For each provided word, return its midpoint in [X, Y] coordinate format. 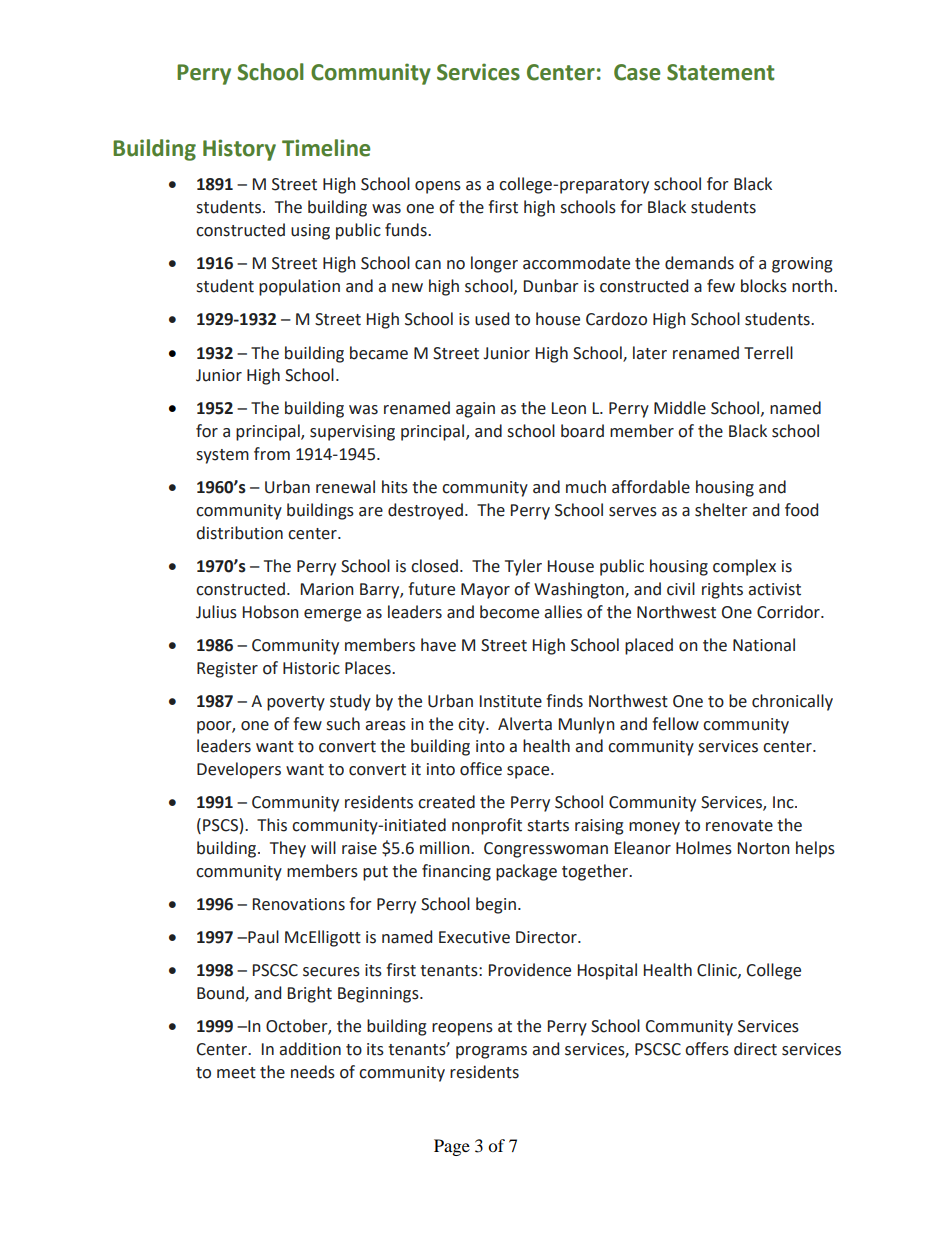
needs [313, 1072]
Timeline [326, 148]
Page [452, 1147]
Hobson [271, 612]
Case [637, 72]
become [509, 612]
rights [722, 590]
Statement [721, 72]
